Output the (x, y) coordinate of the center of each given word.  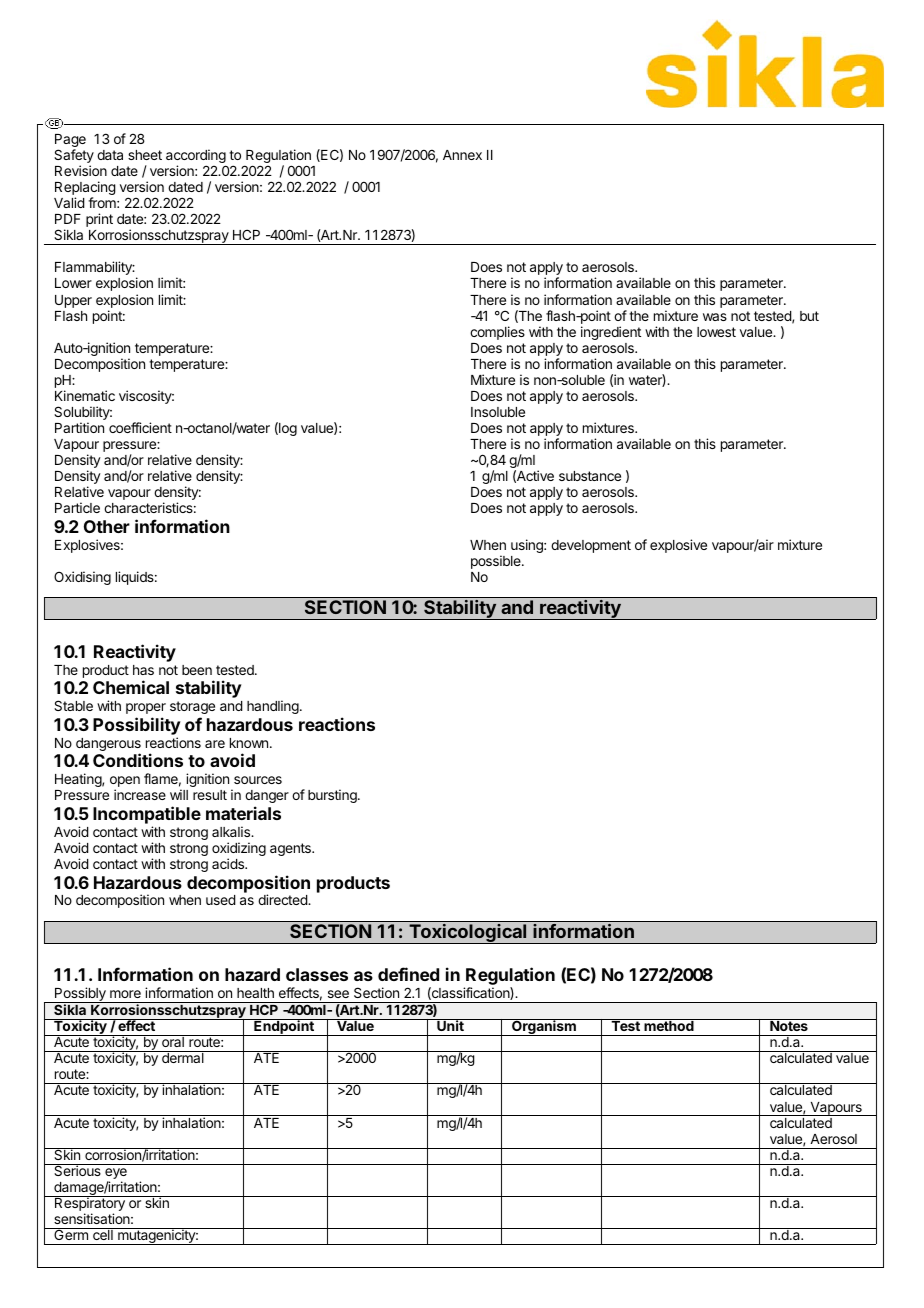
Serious (77, 1170)
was (715, 317)
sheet (145, 155)
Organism (544, 1027)
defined (408, 974)
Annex (462, 155)
